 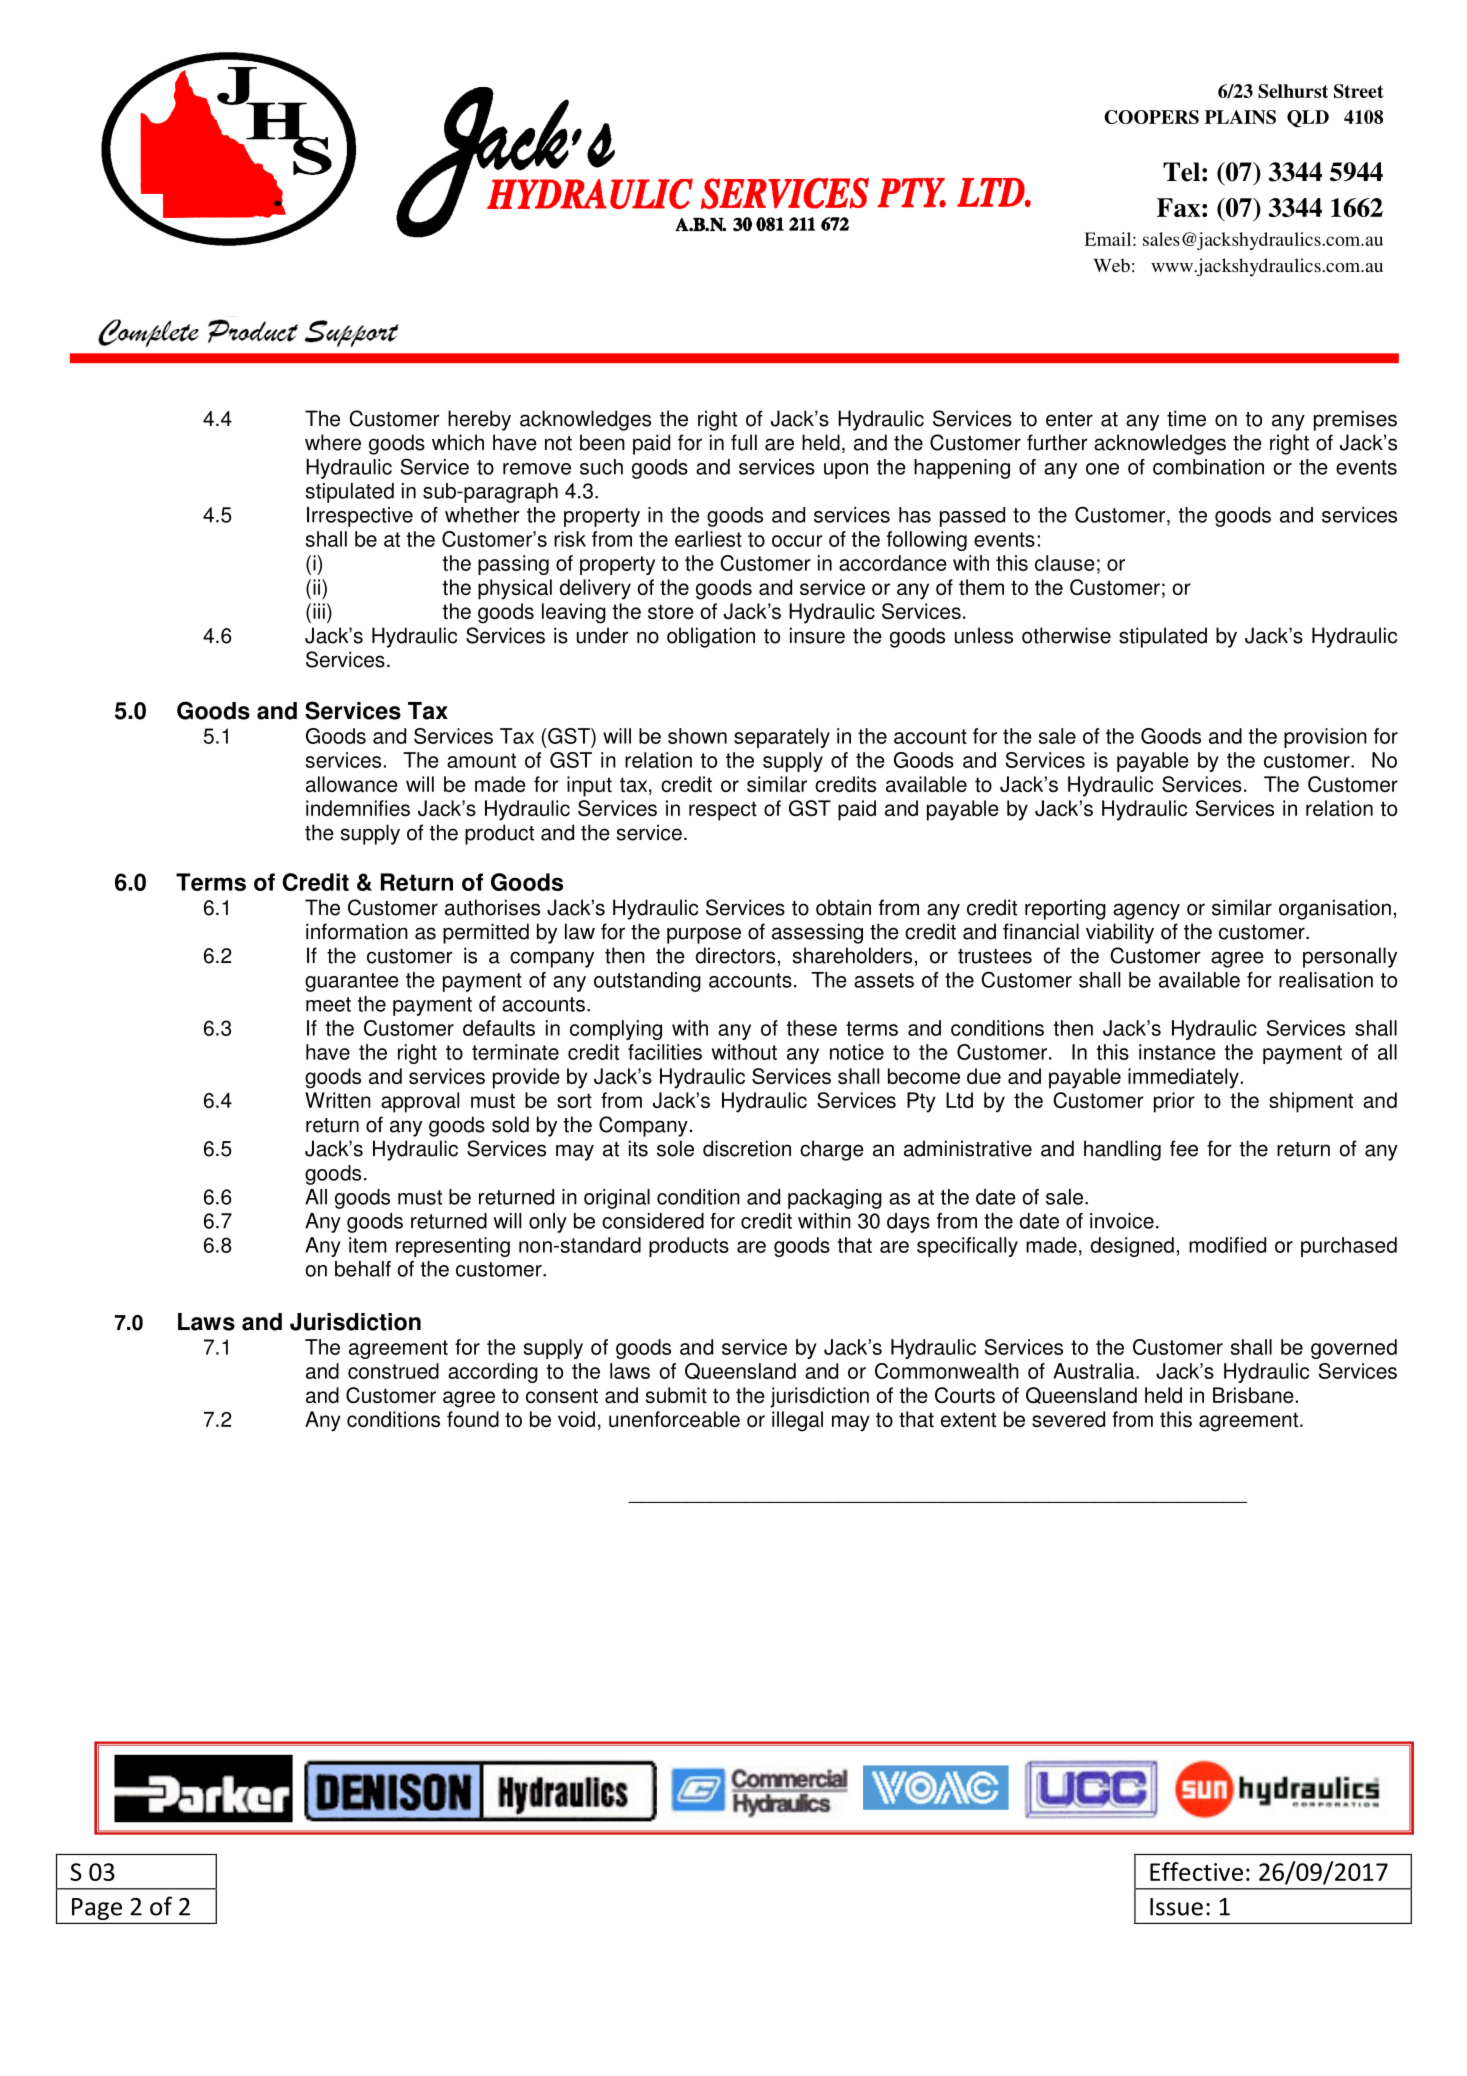 What do you see at coordinates (1177, 1052) in the document?
I see `instance` at bounding box center [1177, 1052].
